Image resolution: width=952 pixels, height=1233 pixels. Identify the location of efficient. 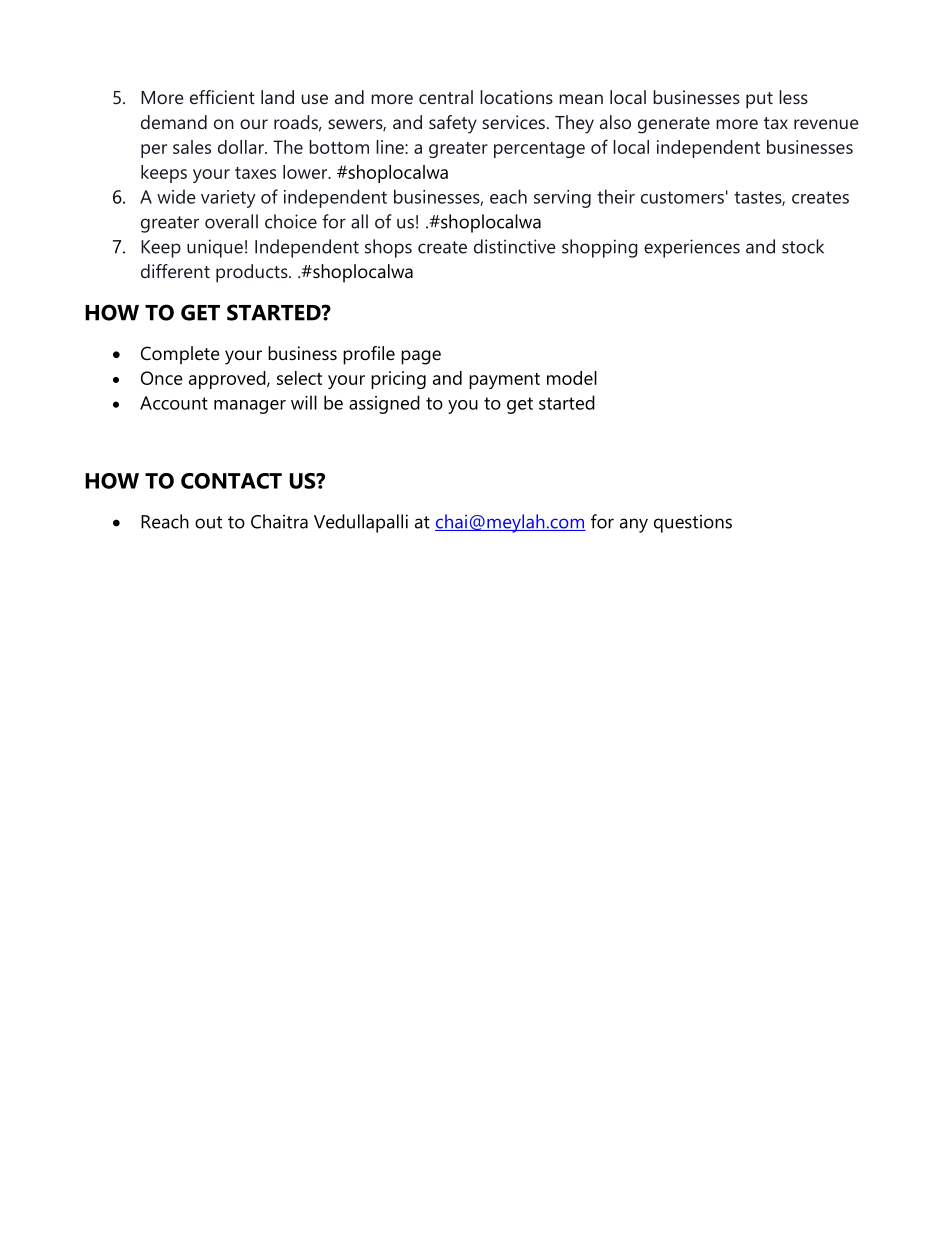
(222, 97).
